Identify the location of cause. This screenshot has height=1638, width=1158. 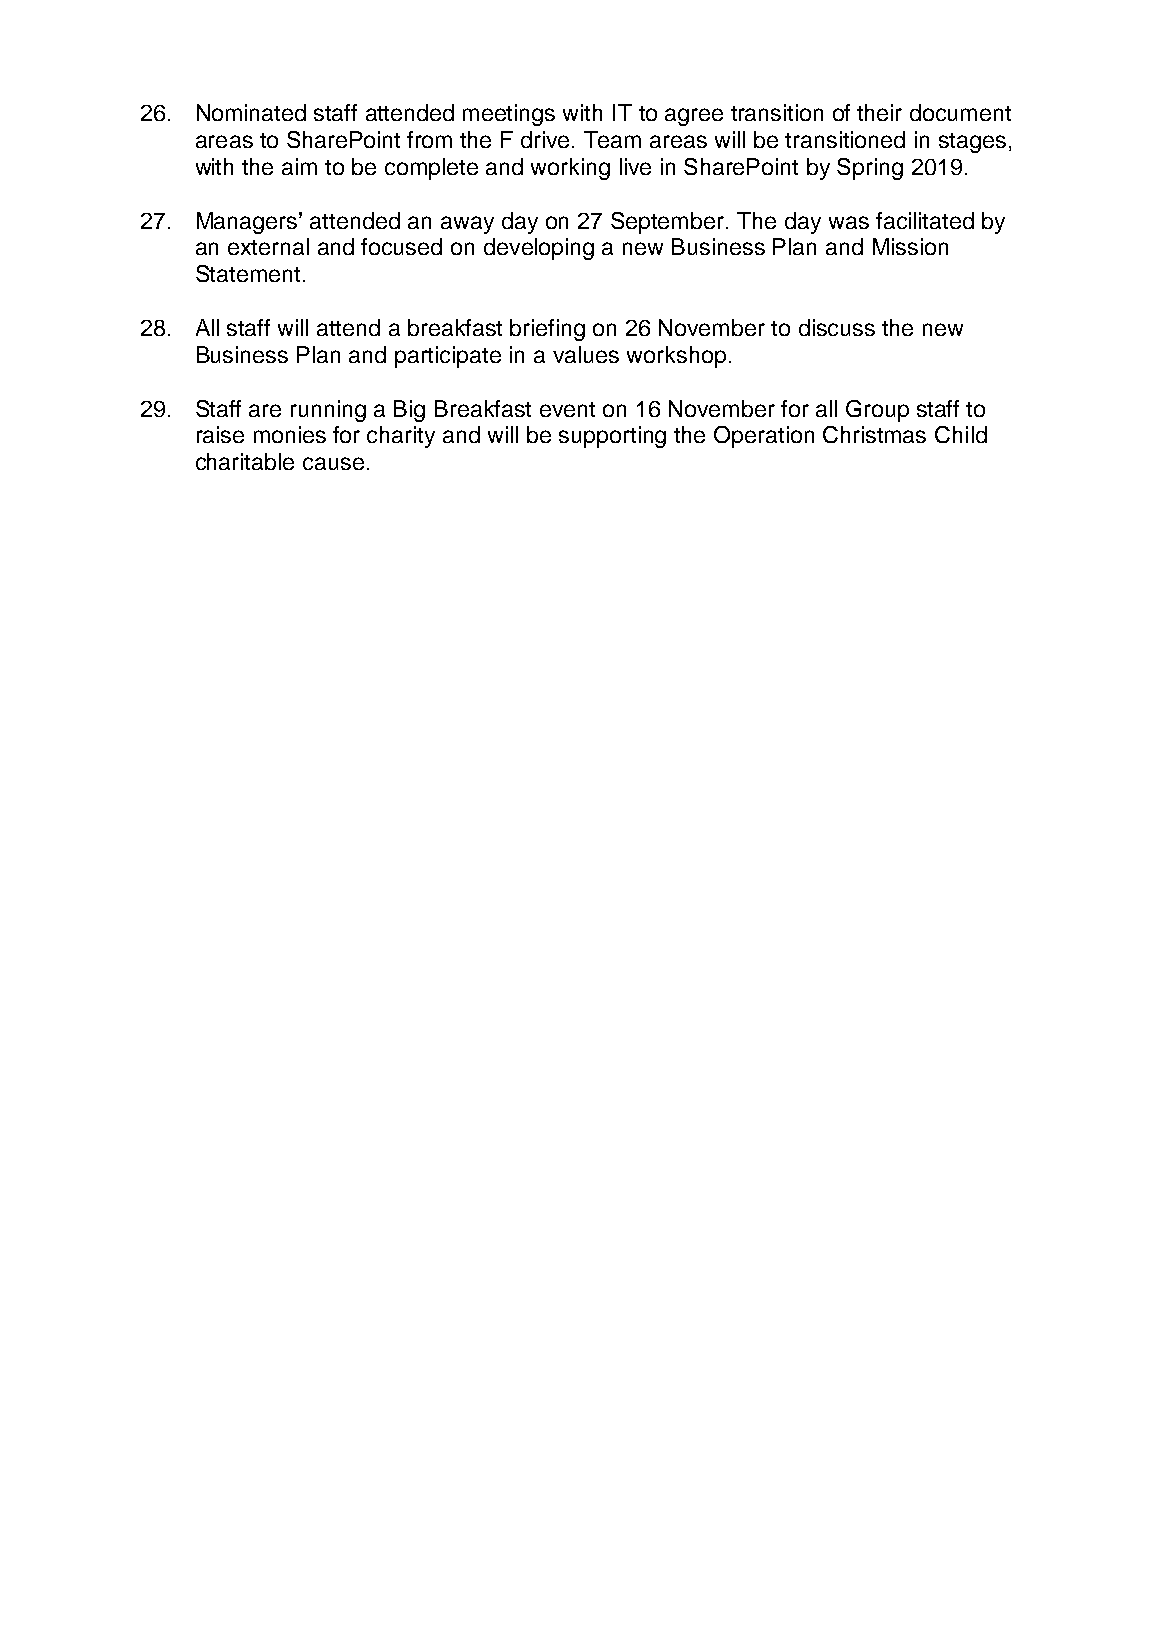
(333, 463).
